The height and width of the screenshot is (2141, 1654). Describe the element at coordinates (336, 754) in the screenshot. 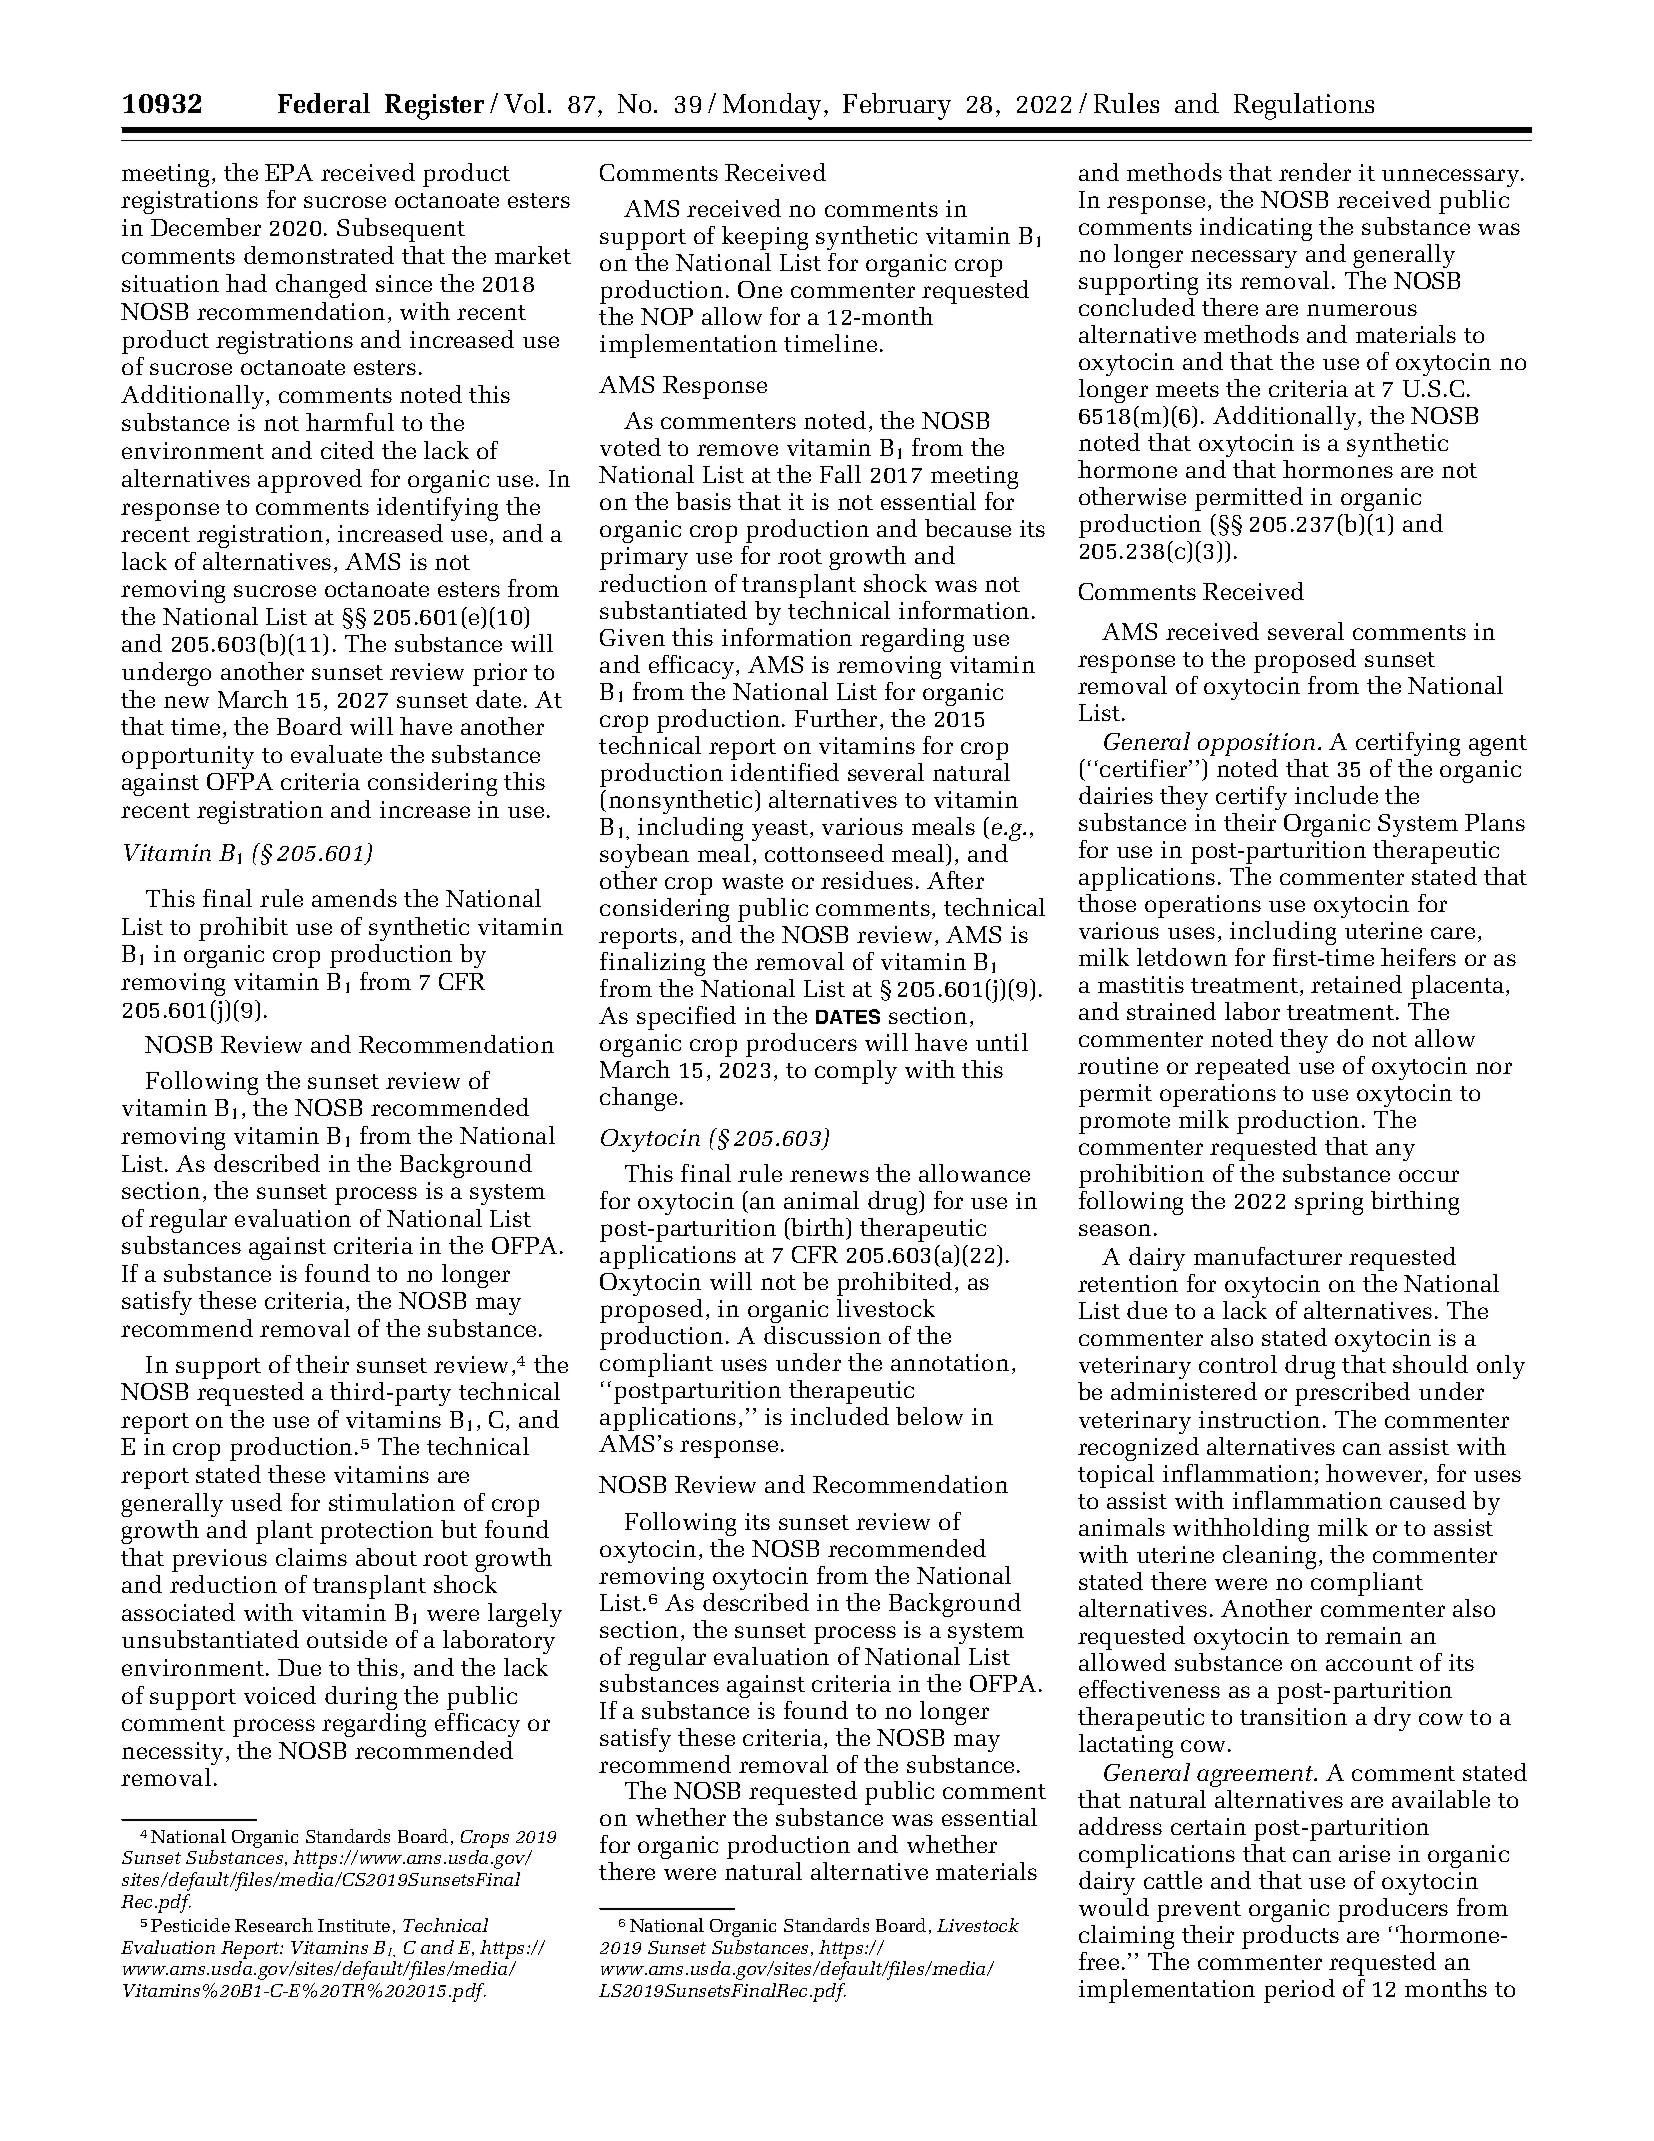

I see `evaluate` at that location.
